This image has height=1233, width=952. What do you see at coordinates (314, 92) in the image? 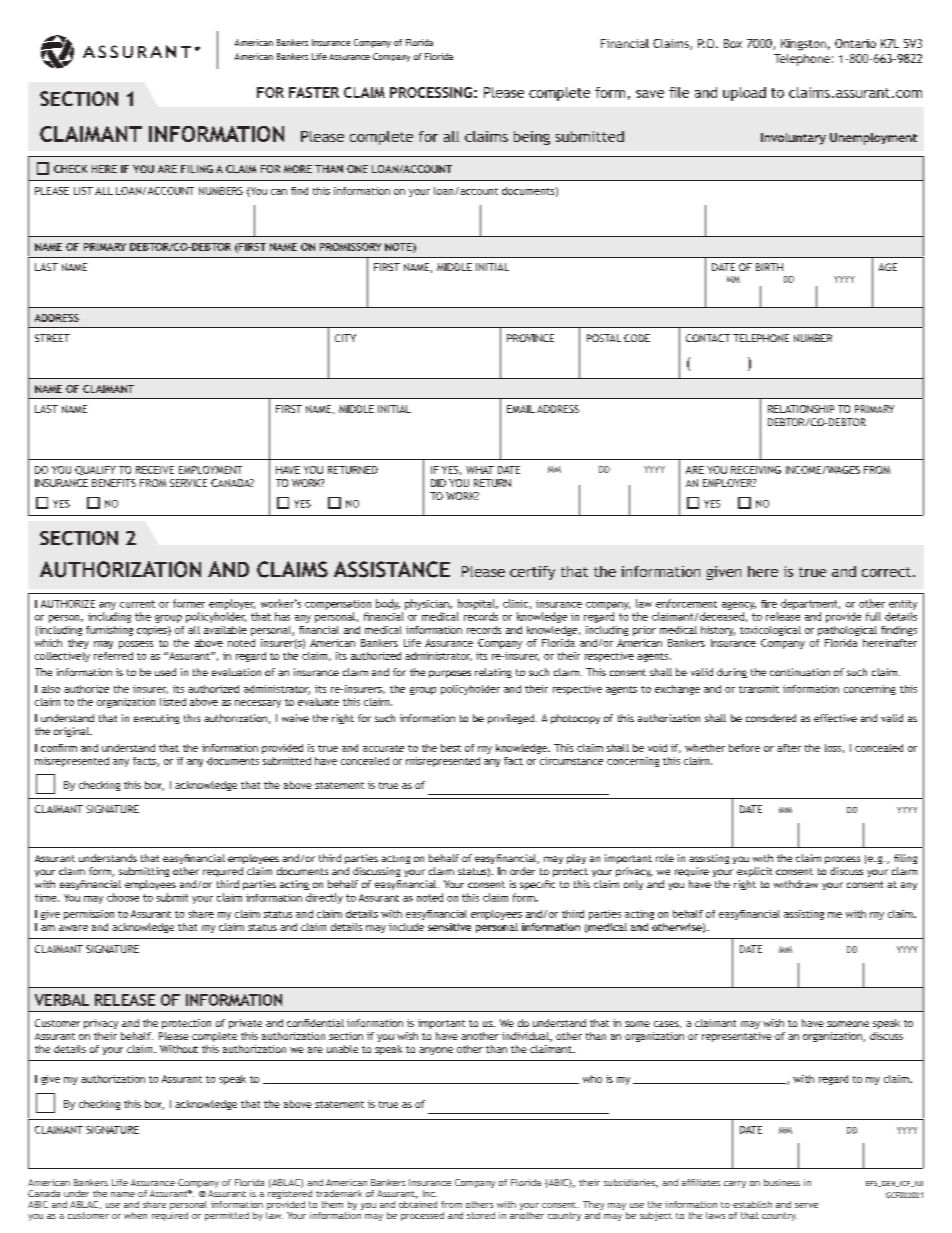
I see `FASTER` at bounding box center [314, 92].
